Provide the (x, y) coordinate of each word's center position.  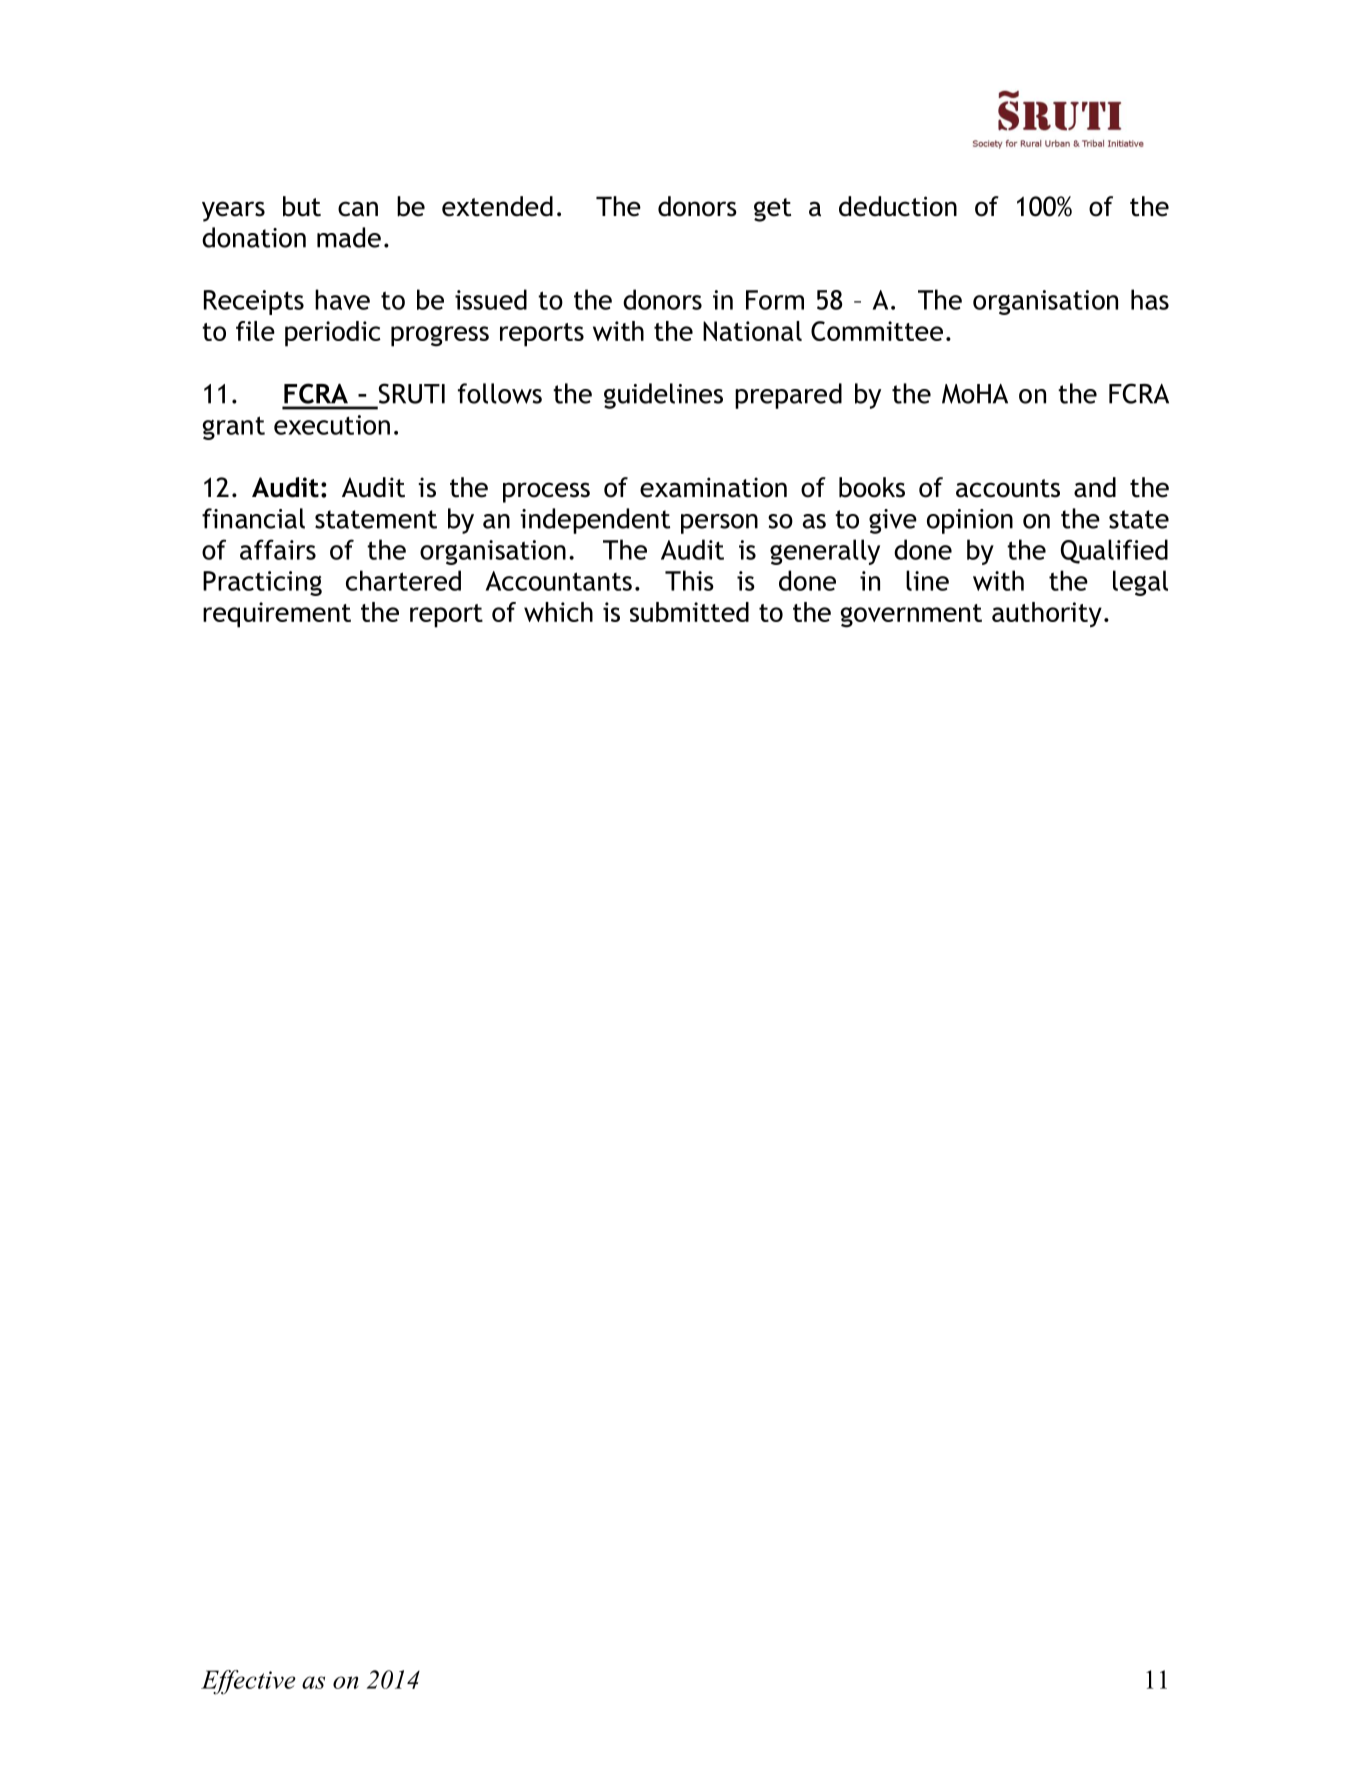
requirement (277, 615)
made (349, 237)
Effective (248, 1682)
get (772, 210)
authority (1047, 614)
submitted (689, 612)
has (1150, 299)
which (558, 612)
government (911, 616)
